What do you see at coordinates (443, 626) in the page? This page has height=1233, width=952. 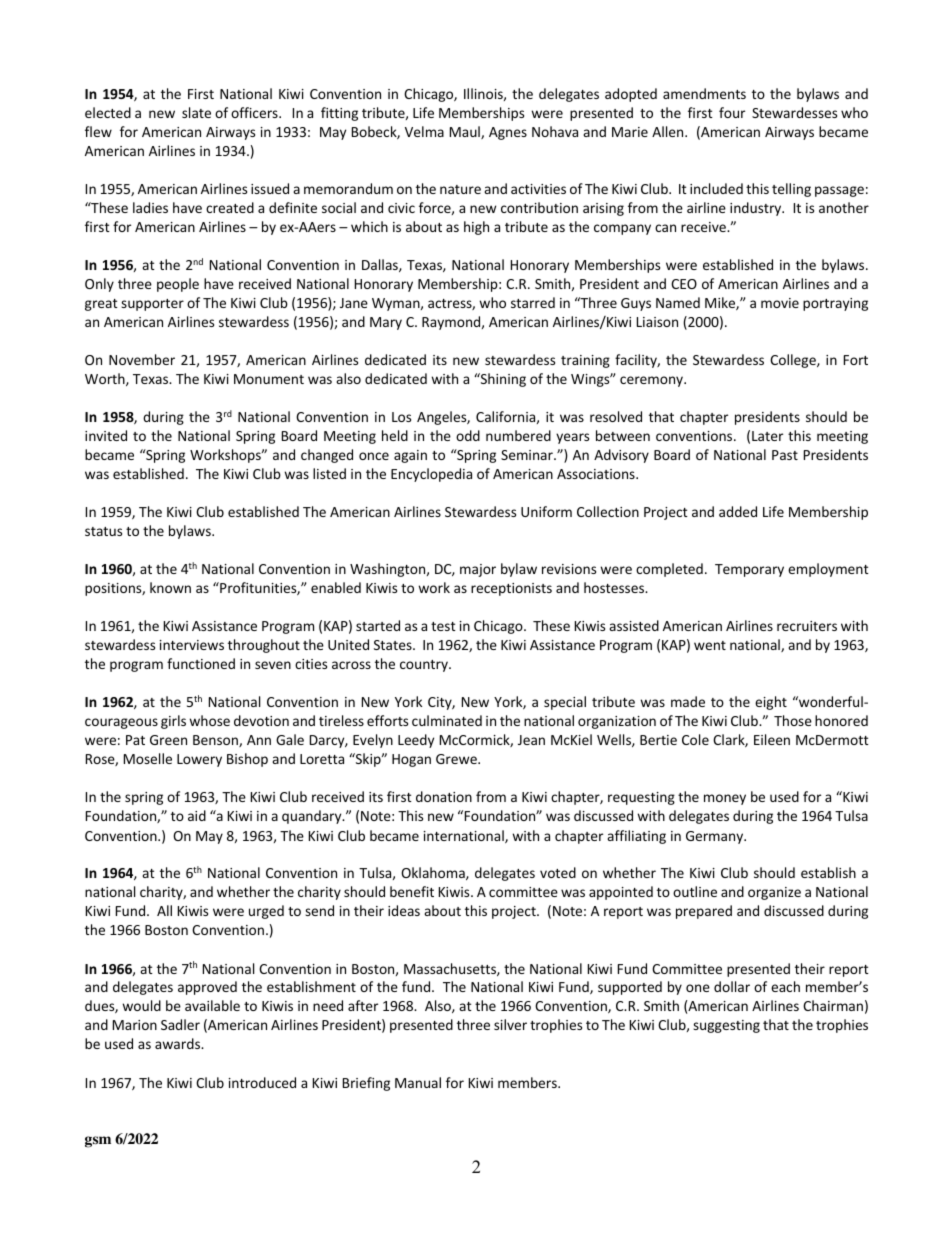 I see `test` at bounding box center [443, 626].
